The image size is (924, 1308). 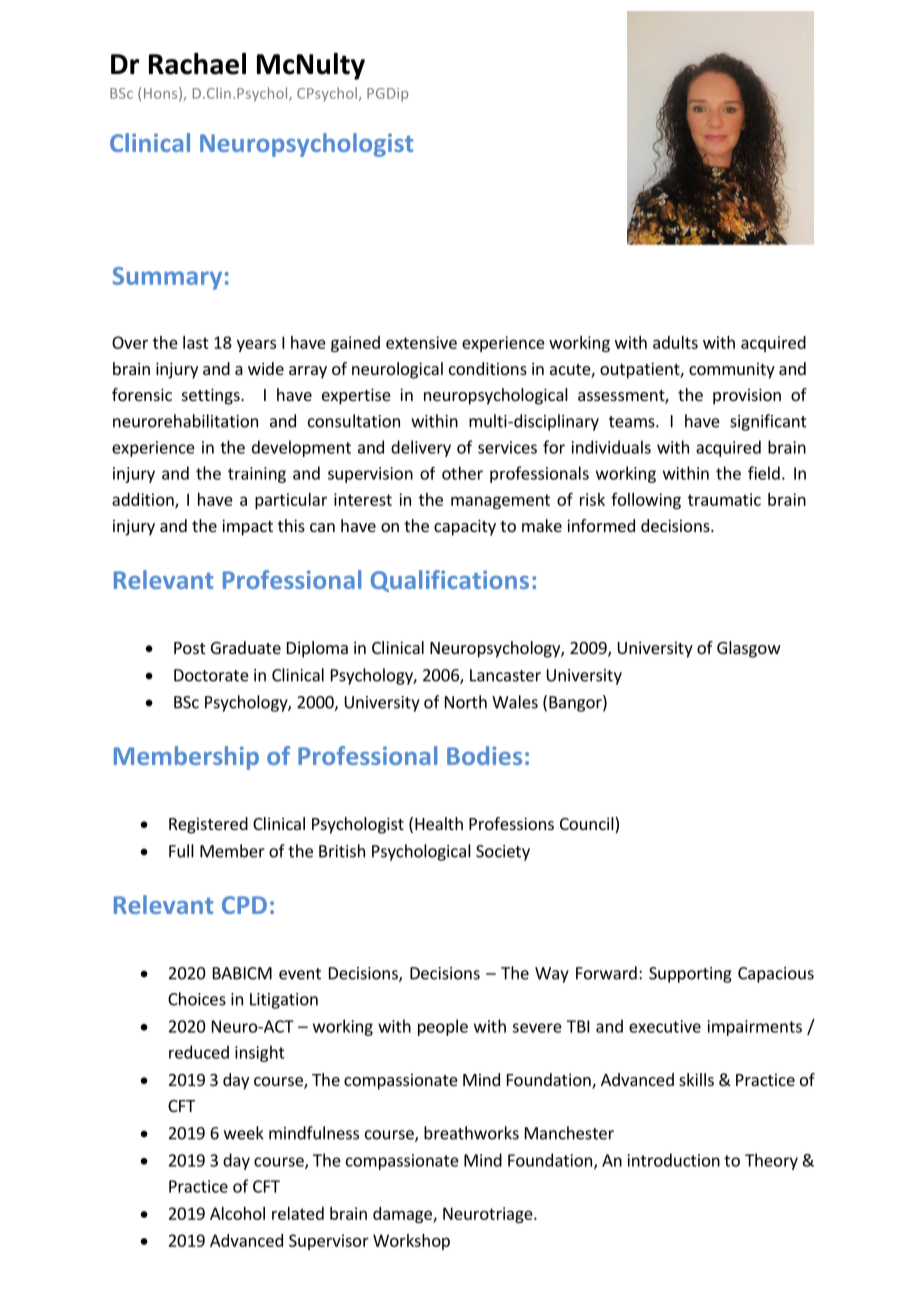 I want to click on North, so click(x=466, y=702).
